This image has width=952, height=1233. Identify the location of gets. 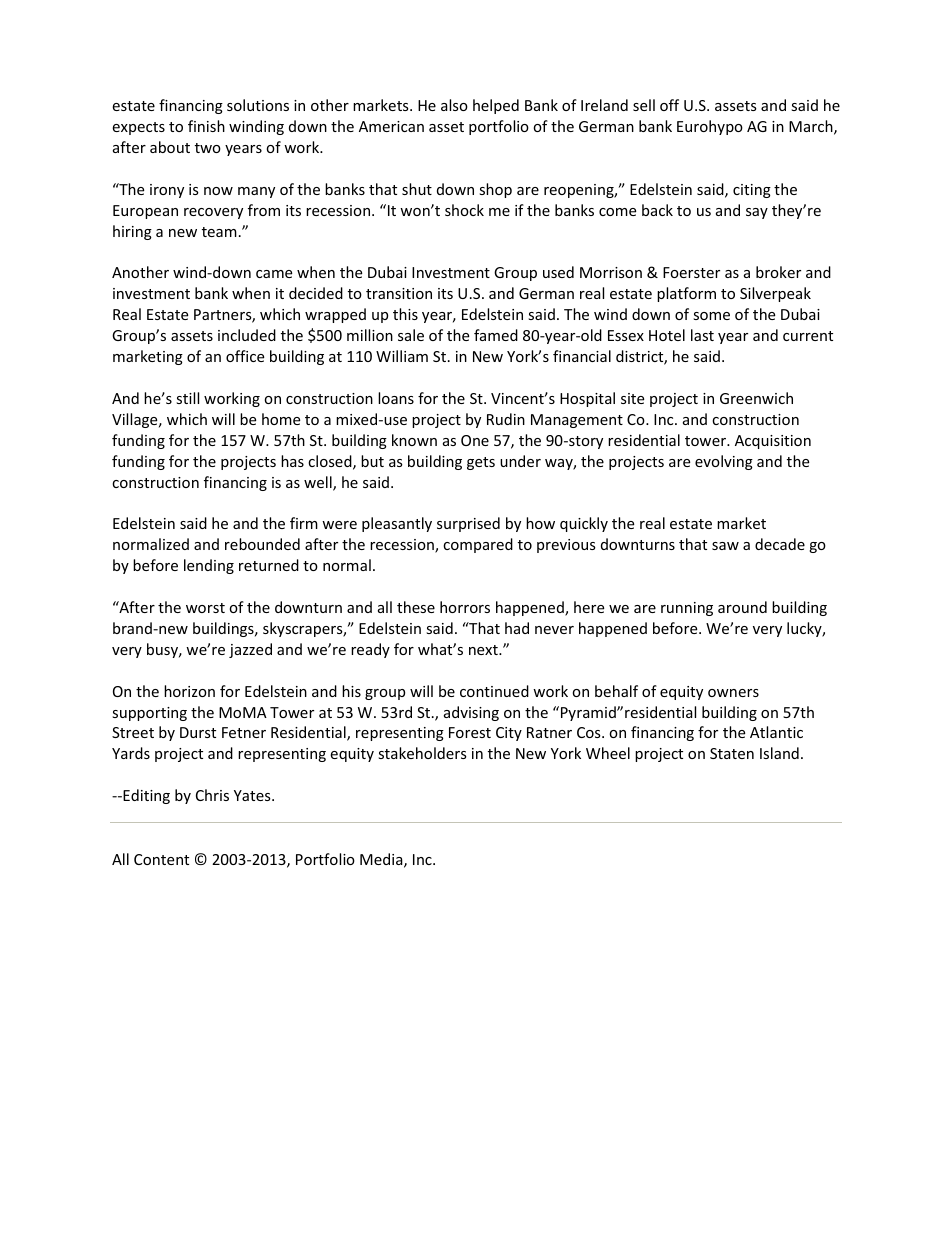
(481, 463).
